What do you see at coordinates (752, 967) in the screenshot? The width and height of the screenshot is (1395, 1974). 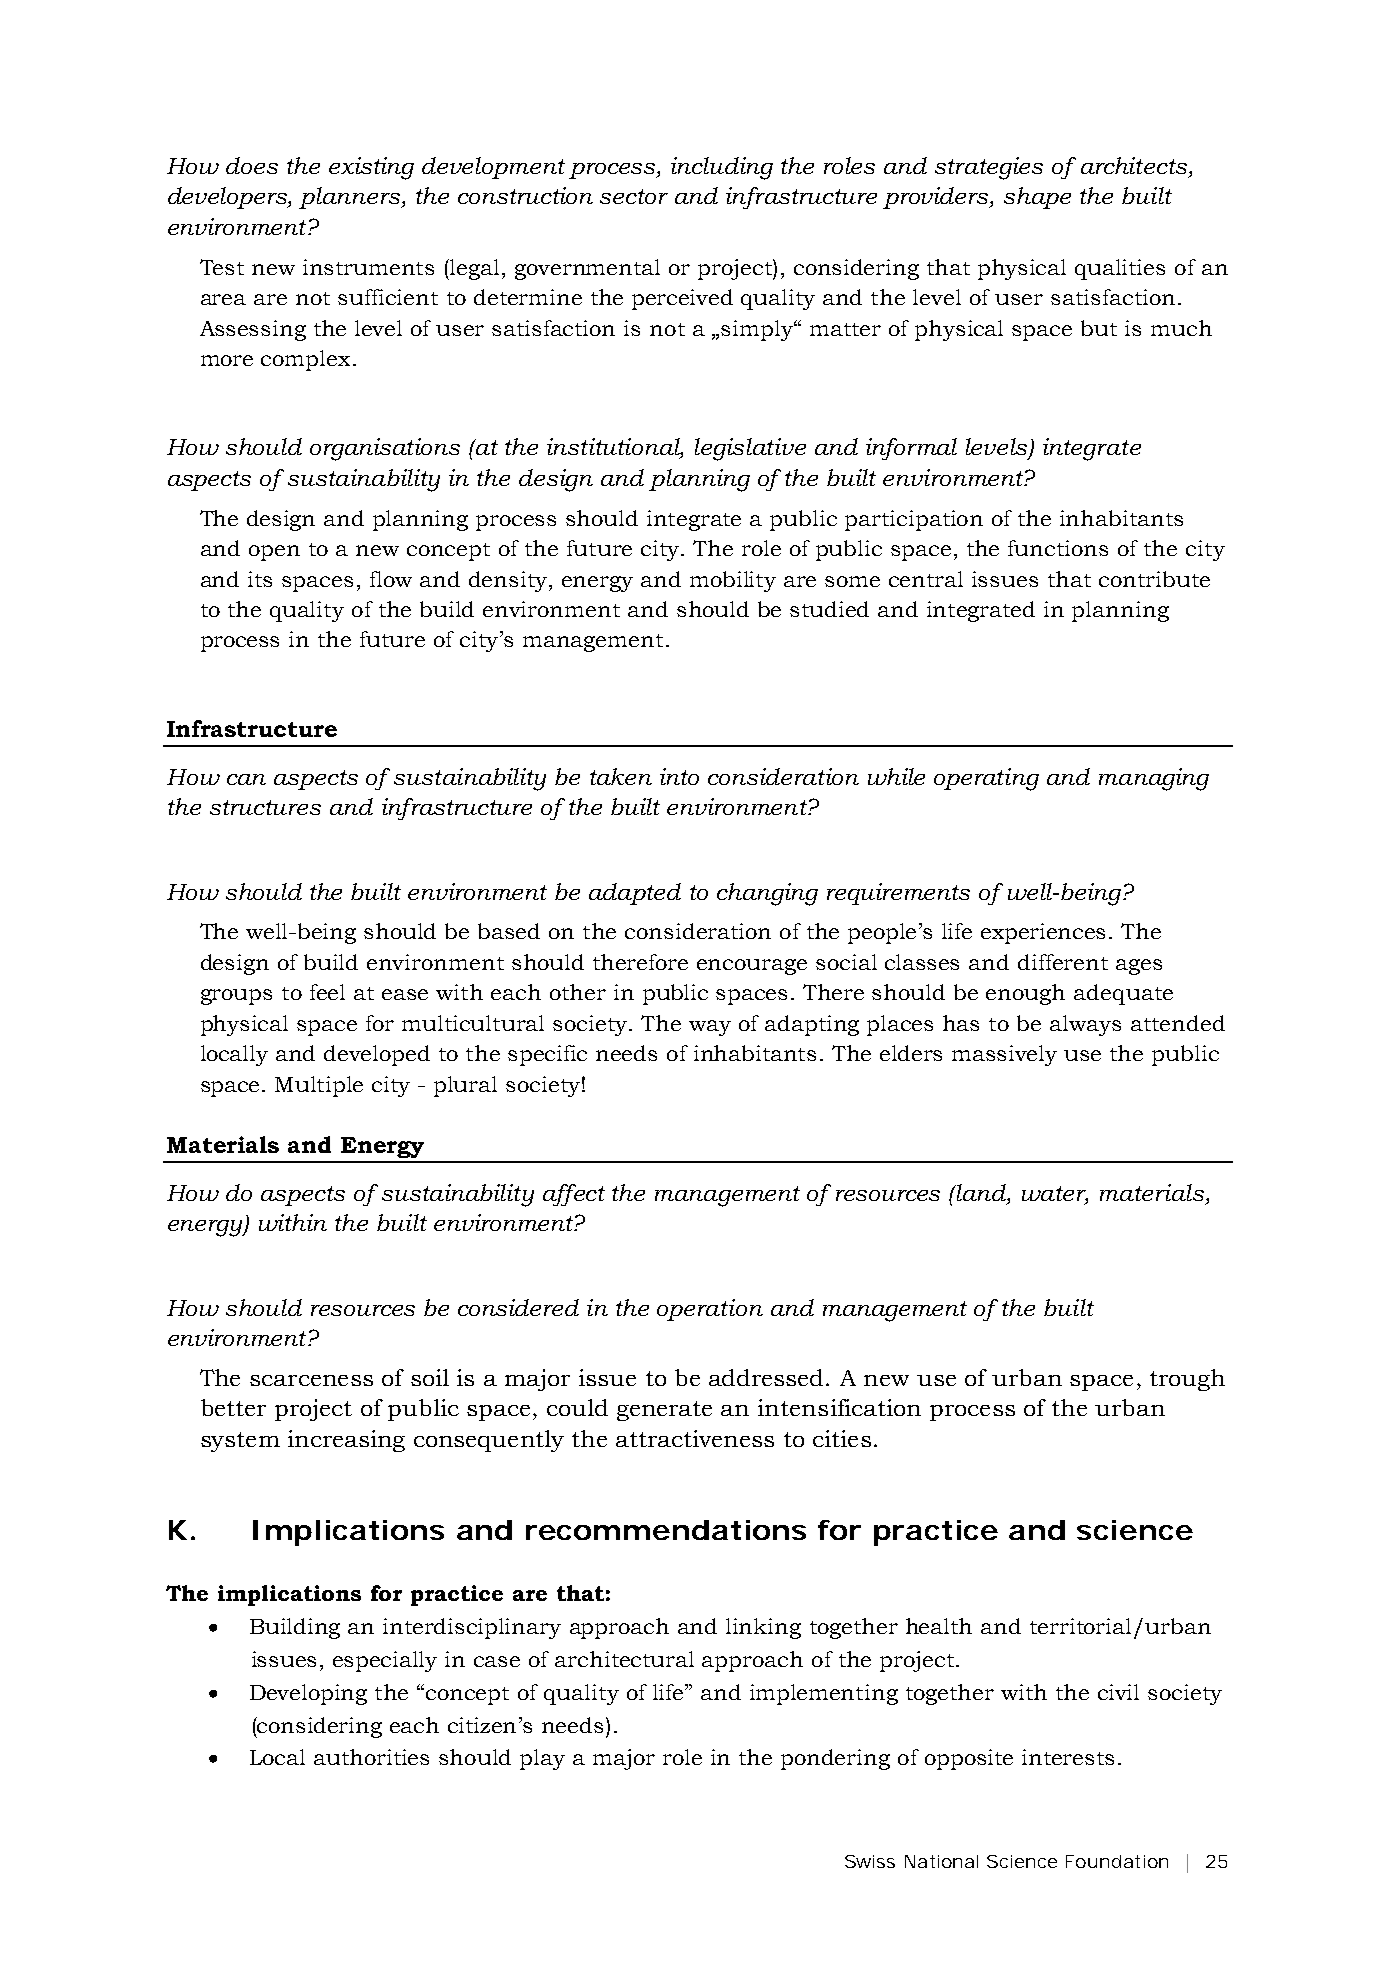 I see `encourage` at bounding box center [752, 967].
